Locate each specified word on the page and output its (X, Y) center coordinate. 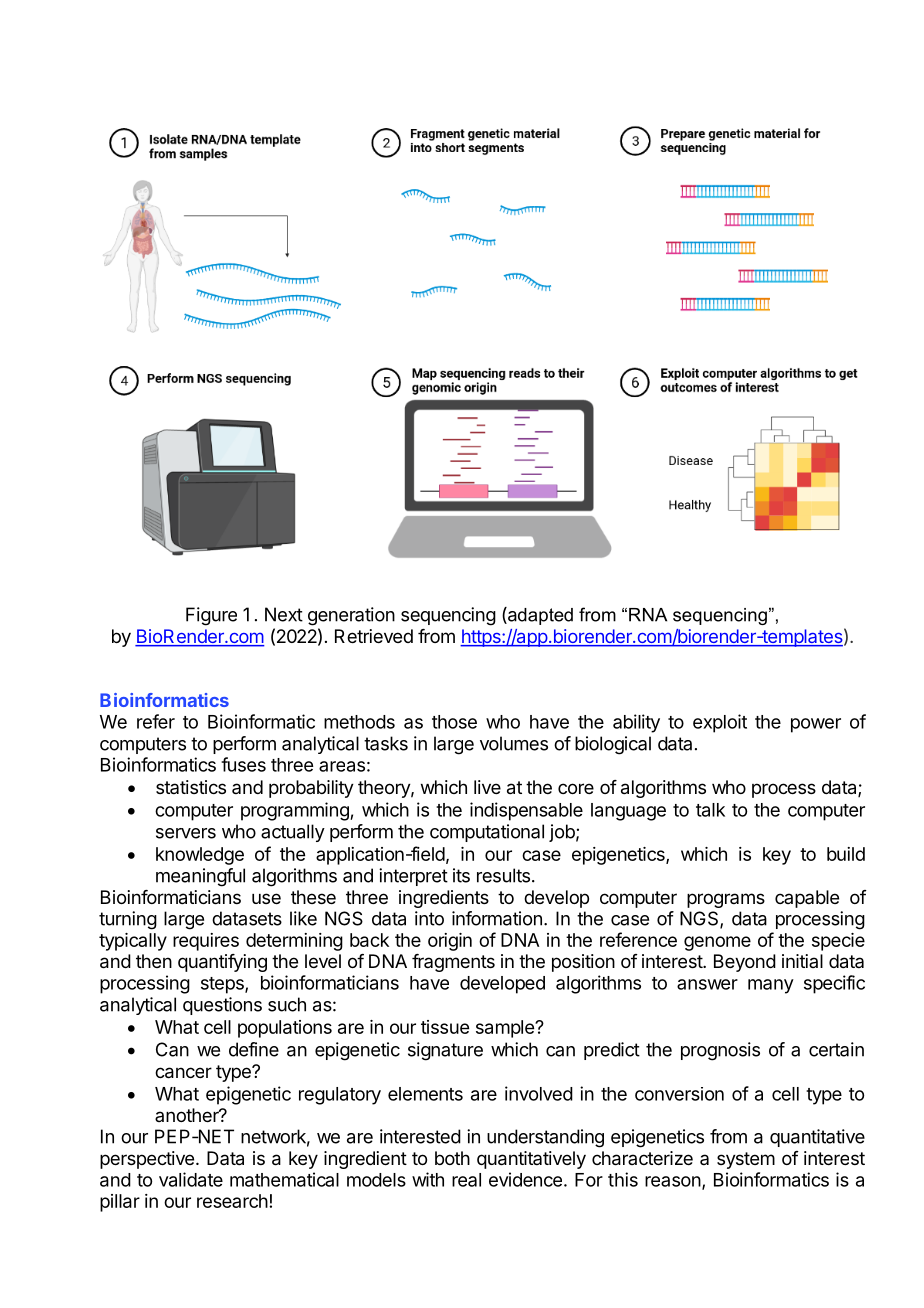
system (746, 1160)
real (466, 1180)
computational (487, 833)
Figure (211, 616)
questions (222, 1006)
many (771, 986)
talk (710, 810)
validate (191, 1179)
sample (506, 1029)
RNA (648, 615)
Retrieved (374, 636)
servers (186, 833)
